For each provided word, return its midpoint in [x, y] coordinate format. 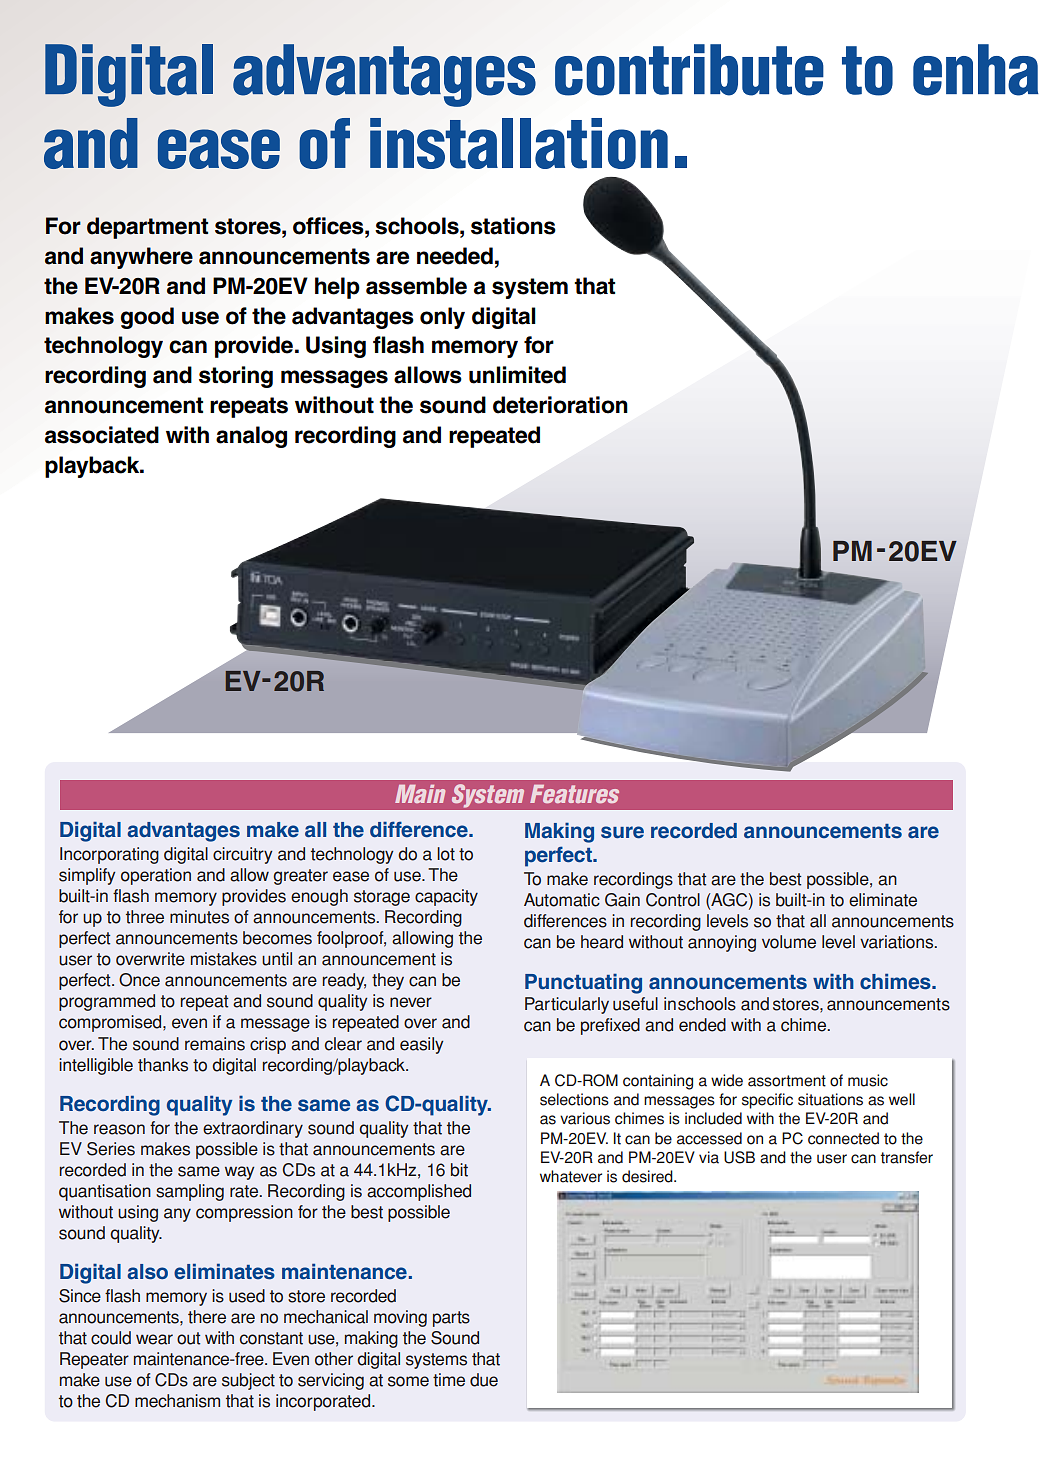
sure [622, 832]
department [147, 228]
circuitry [242, 855]
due [484, 1380]
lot [446, 854]
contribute [689, 70]
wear [154, 1339]
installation [519, 143]
